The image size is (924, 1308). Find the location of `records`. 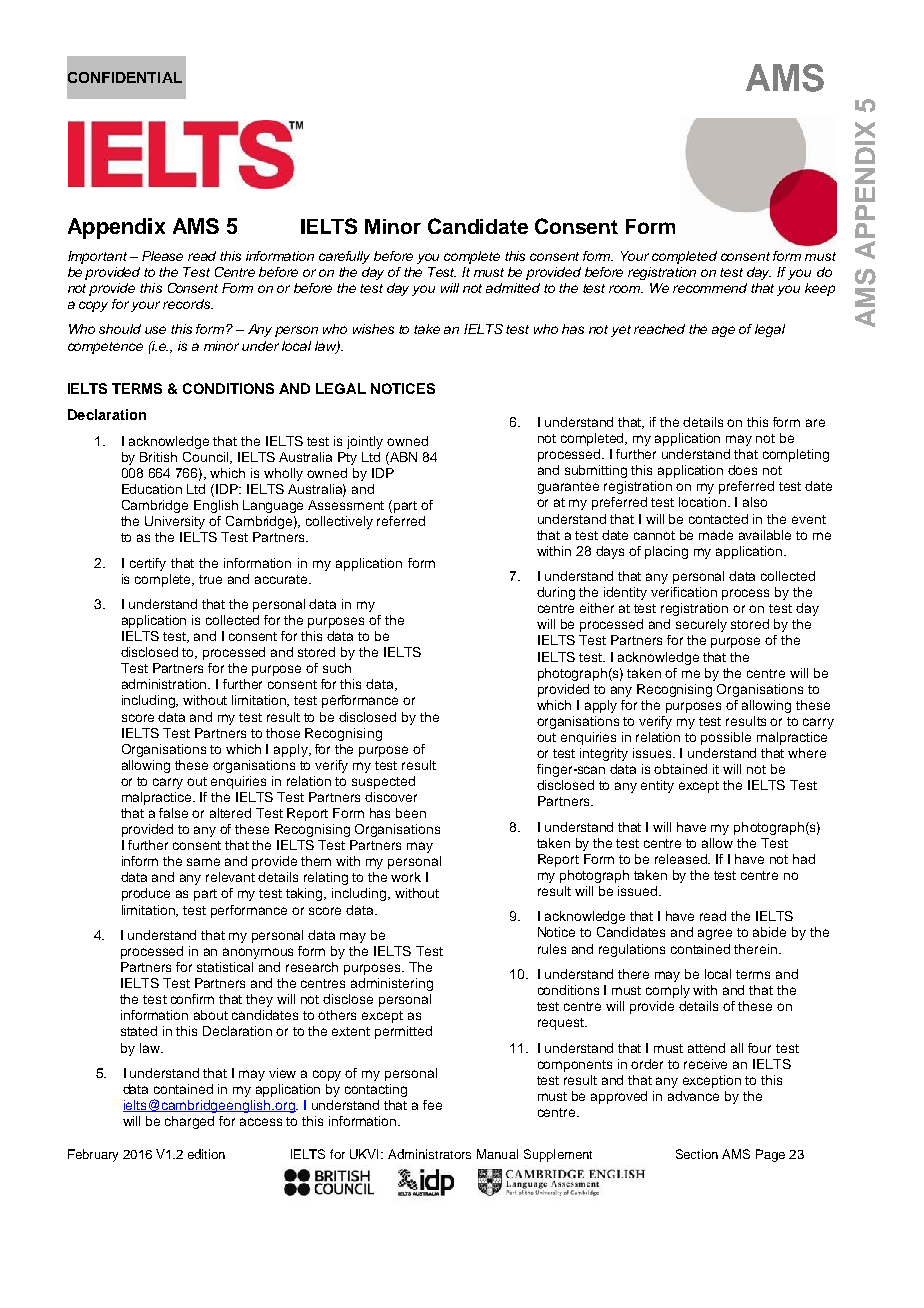

records is located at coordinates (188, 304).
